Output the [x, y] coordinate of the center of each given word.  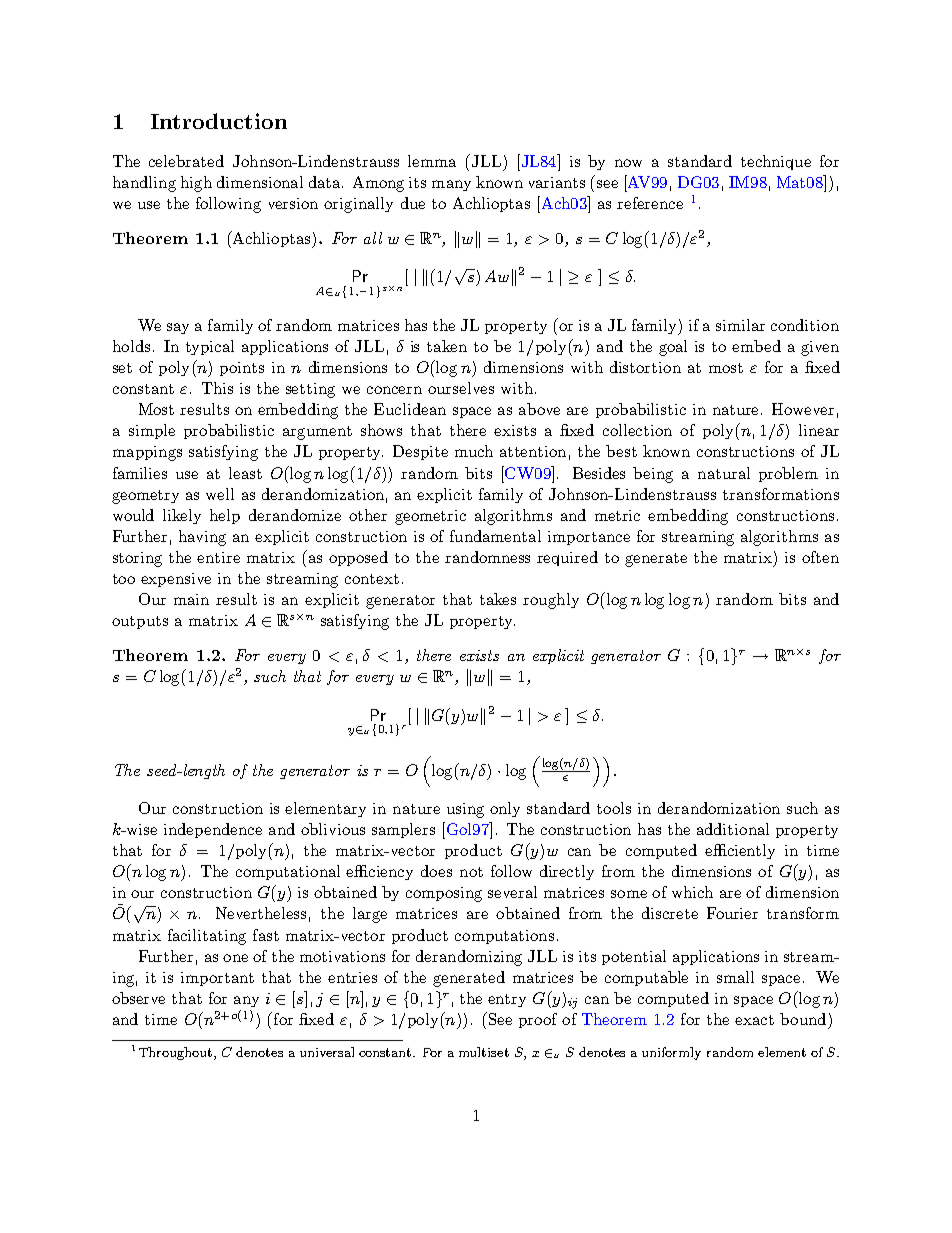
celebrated [186, 161]
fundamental [495, 536]
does [436, 871]
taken [447, 346]
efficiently [740, 851]
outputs [140, 622]
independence [213, 830]
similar [740, 325]
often [820, 557]
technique [776, 162]
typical [210, 347]
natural [724, 473]
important [217, 979]
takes [498, 599]
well [220, 494]
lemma [432, 161]
